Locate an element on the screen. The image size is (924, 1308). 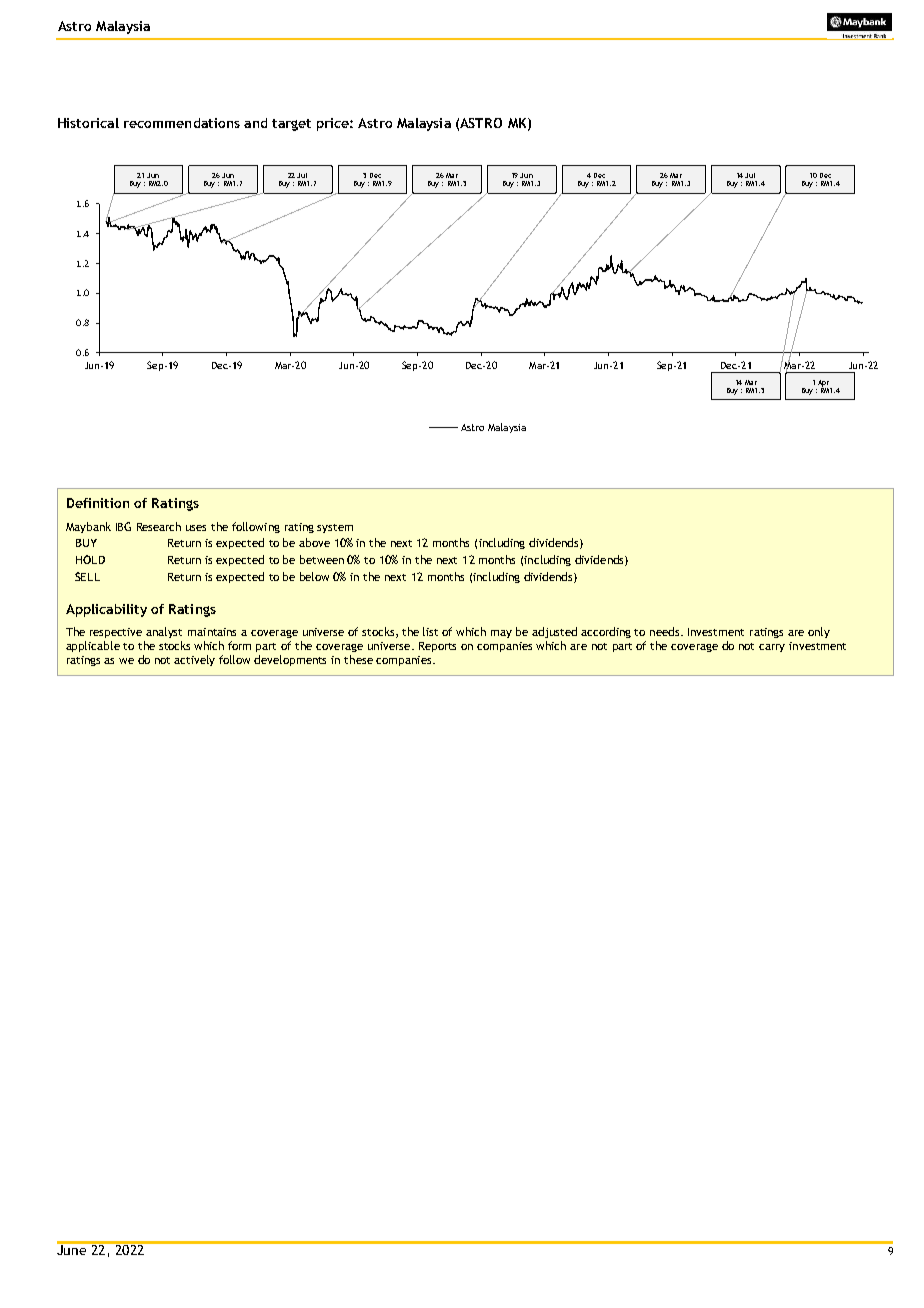
June is located at coordinates (73, 1248).
